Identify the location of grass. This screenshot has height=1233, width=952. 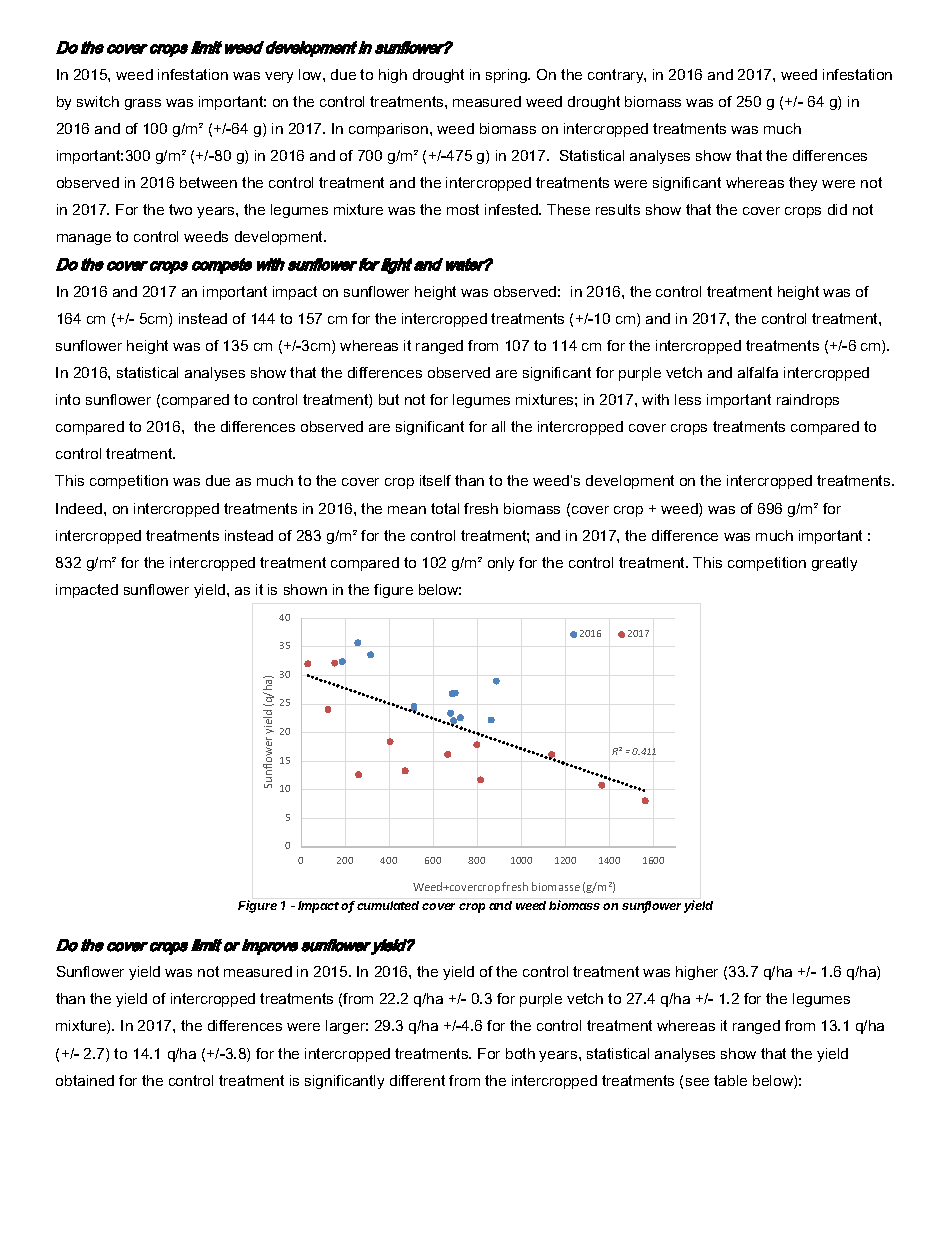
(143, 104).
